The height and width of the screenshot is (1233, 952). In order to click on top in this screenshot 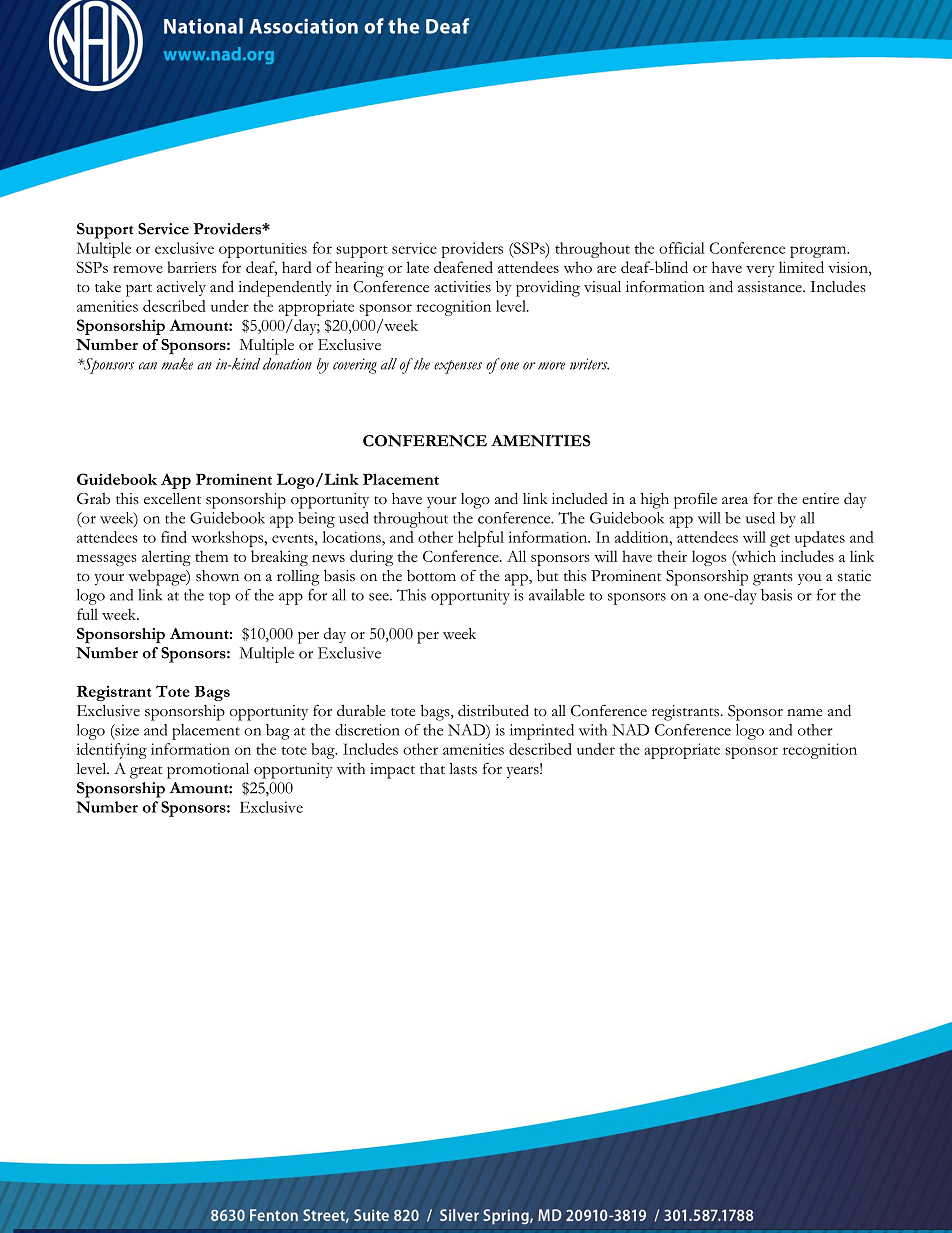, I will do `click(219, 598)`.
